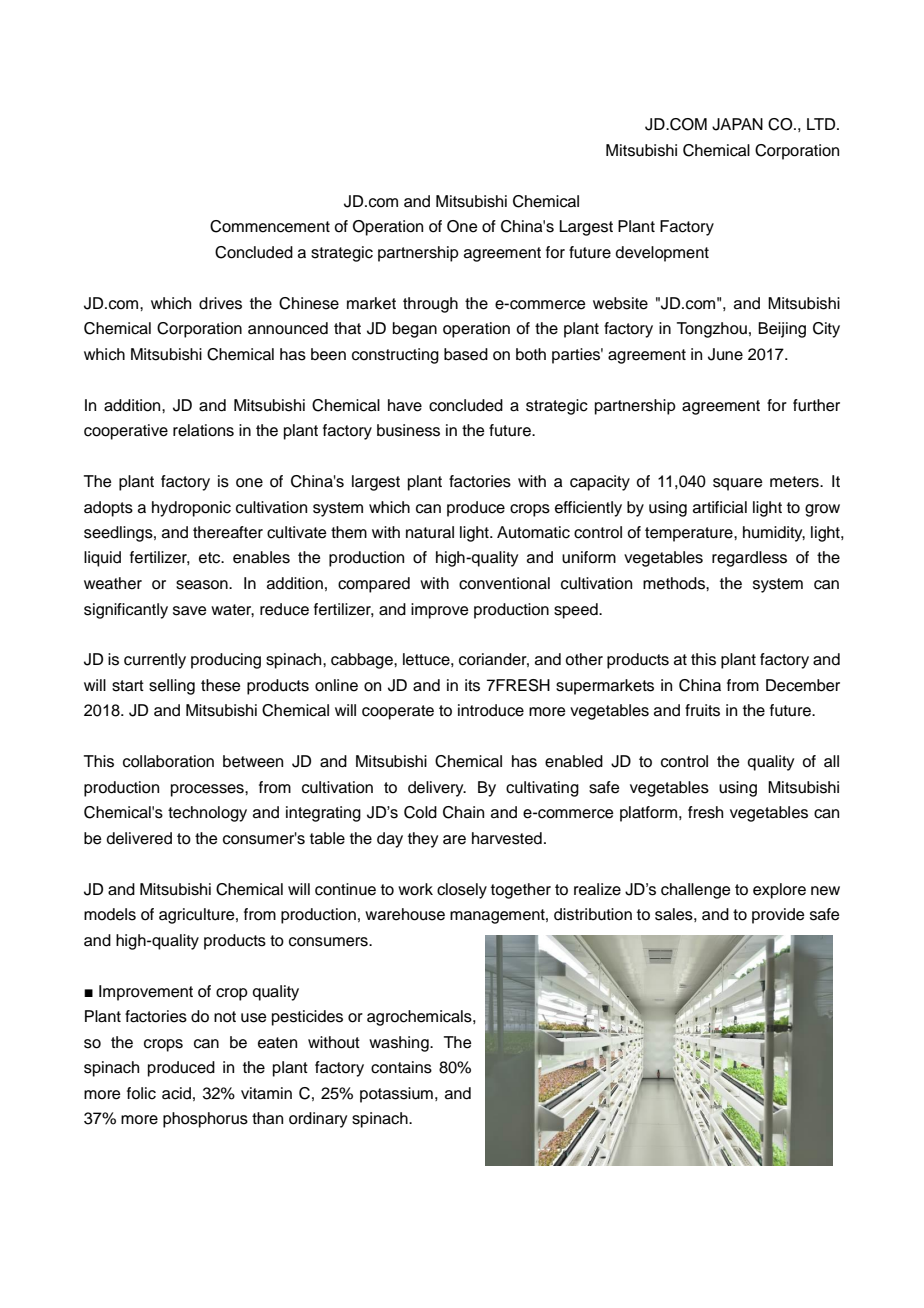 This document has height=1308, width=924. I want to click on explore, so click(779, 891).
